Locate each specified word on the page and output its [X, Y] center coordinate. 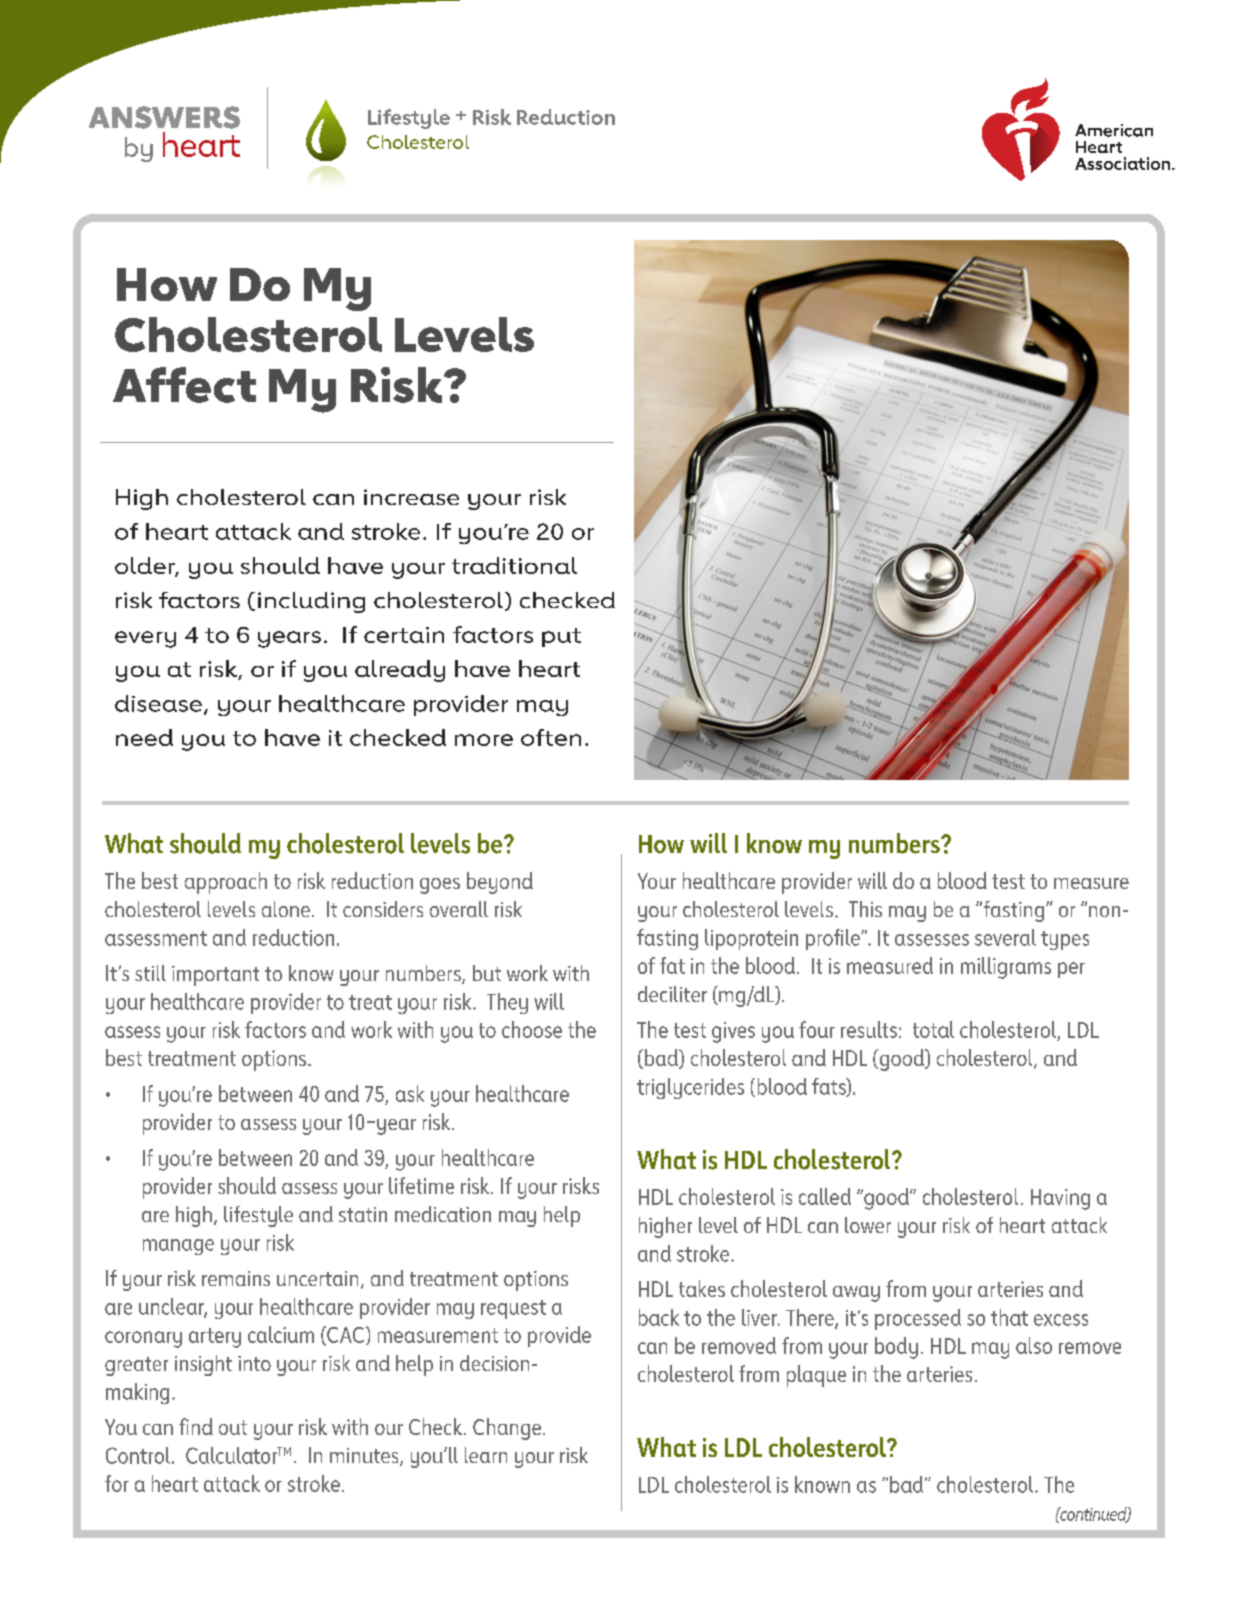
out [233, 1427]
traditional [514, 565]
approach [226, 883]
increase [411, 497]
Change [508, 1429]
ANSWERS [164, 117]
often [551, 737]
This [865, 909]
